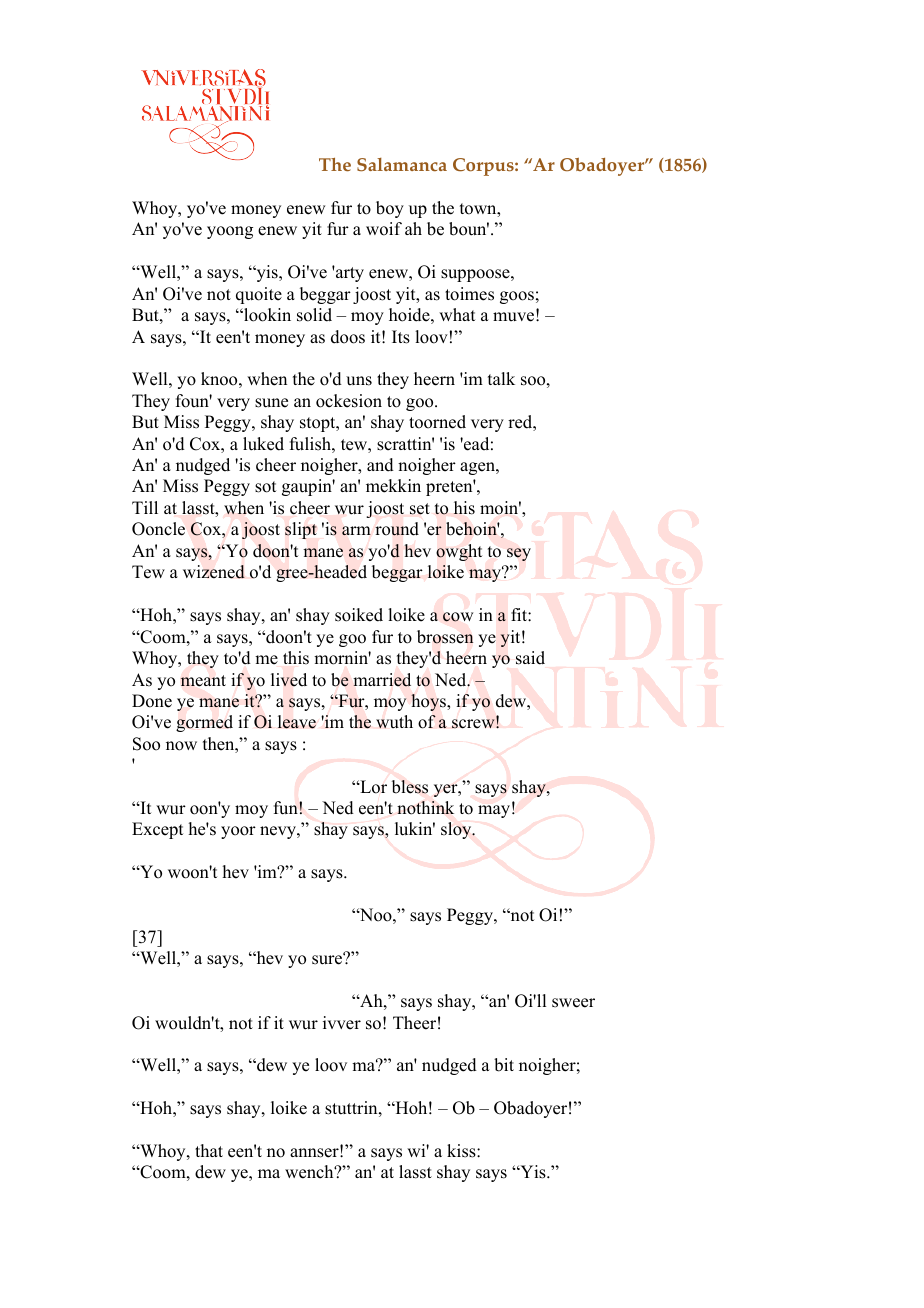 Image resolution: width=924 pixels, height=1308 pixels. Describe the element at coordinates (203, 681) in the screenshot. I see `meant` at that location.
